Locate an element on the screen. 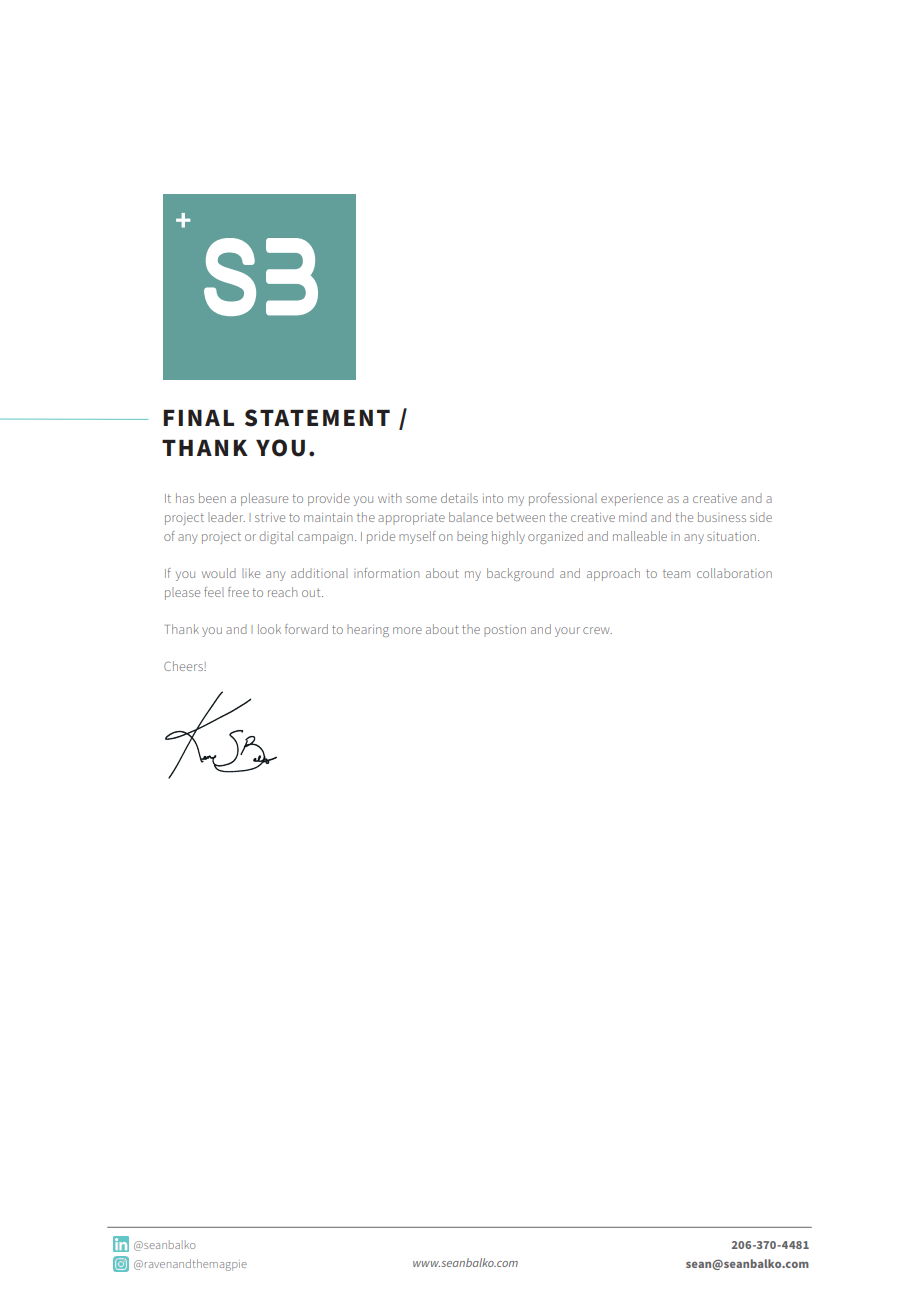 Image resolution: width=924 pixels, height=1308 pixels. being is located at coordinates (472, 537).
